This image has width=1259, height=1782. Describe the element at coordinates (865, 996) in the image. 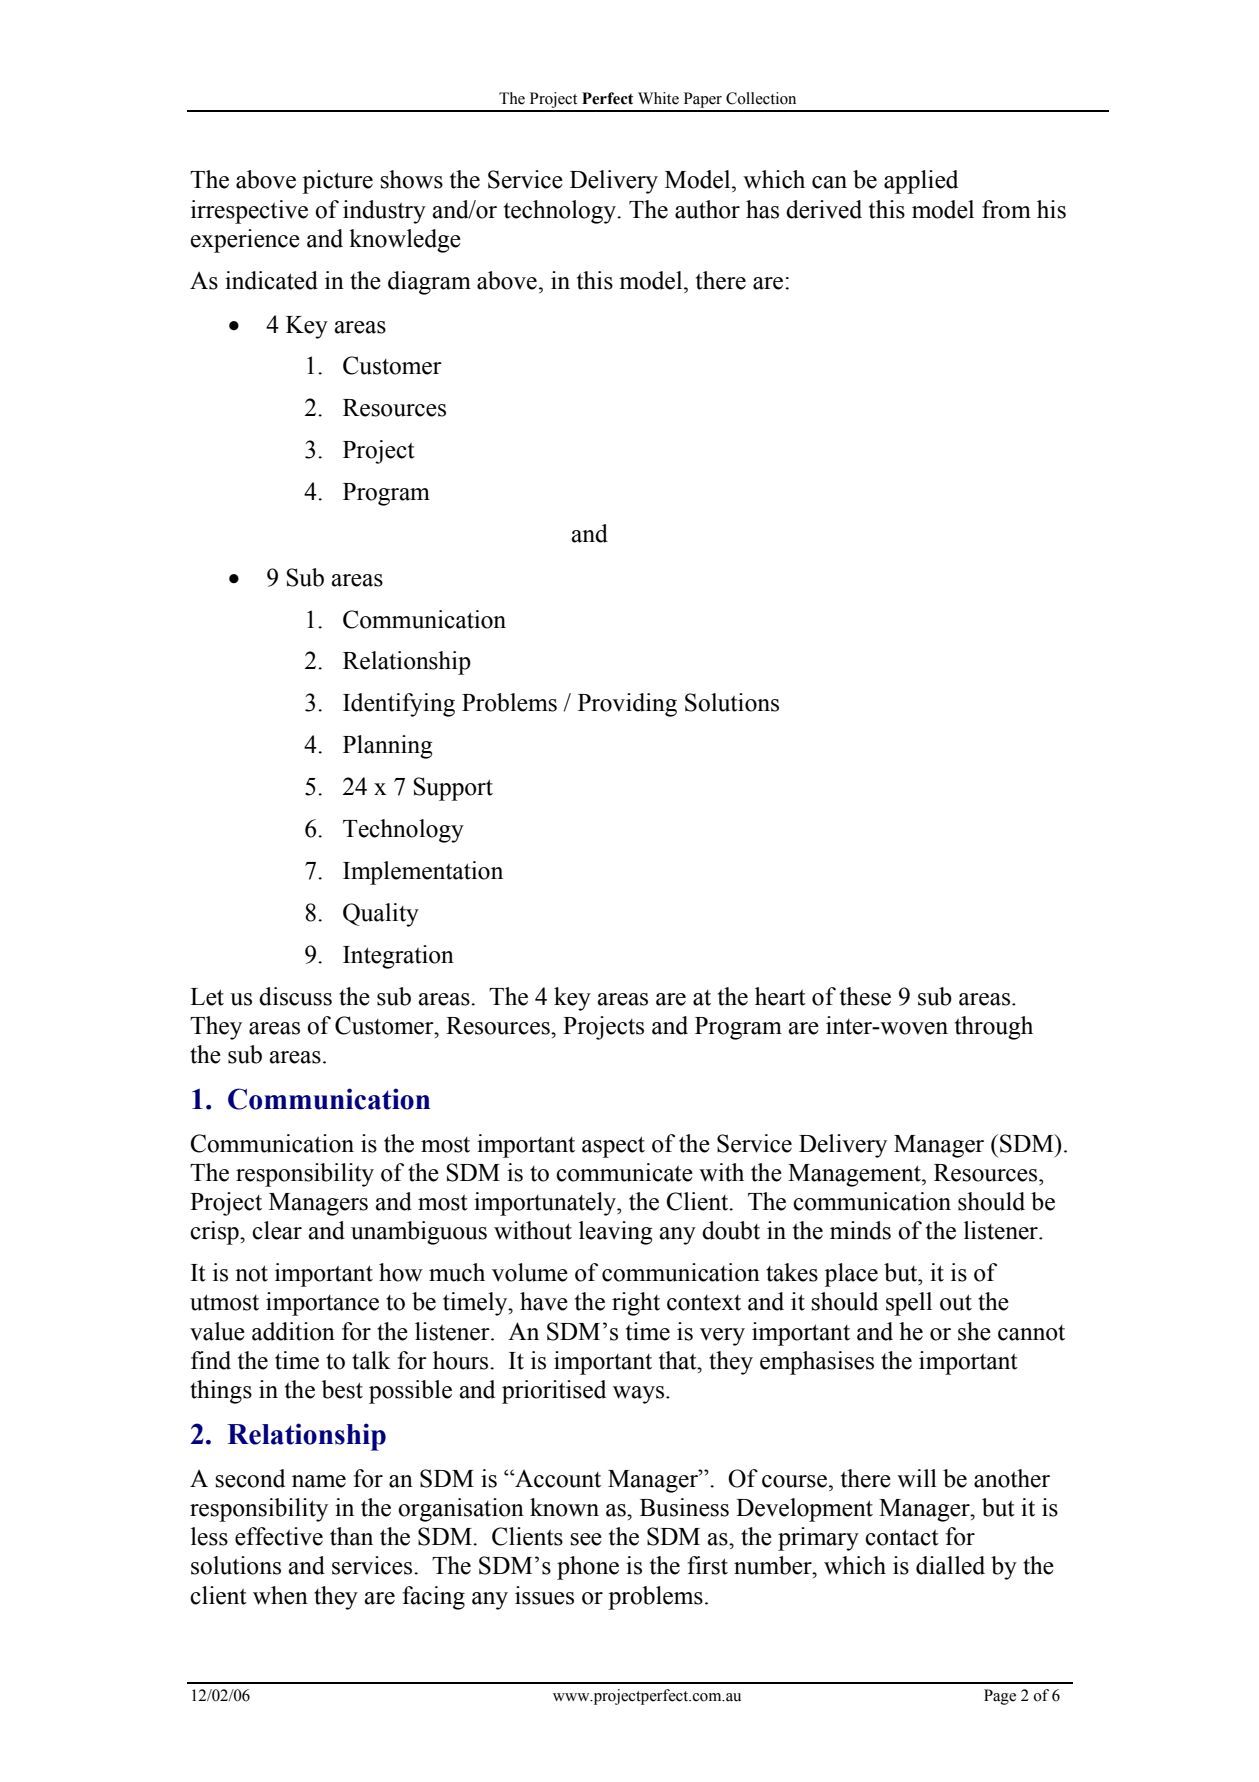

I see `these` at that location.
